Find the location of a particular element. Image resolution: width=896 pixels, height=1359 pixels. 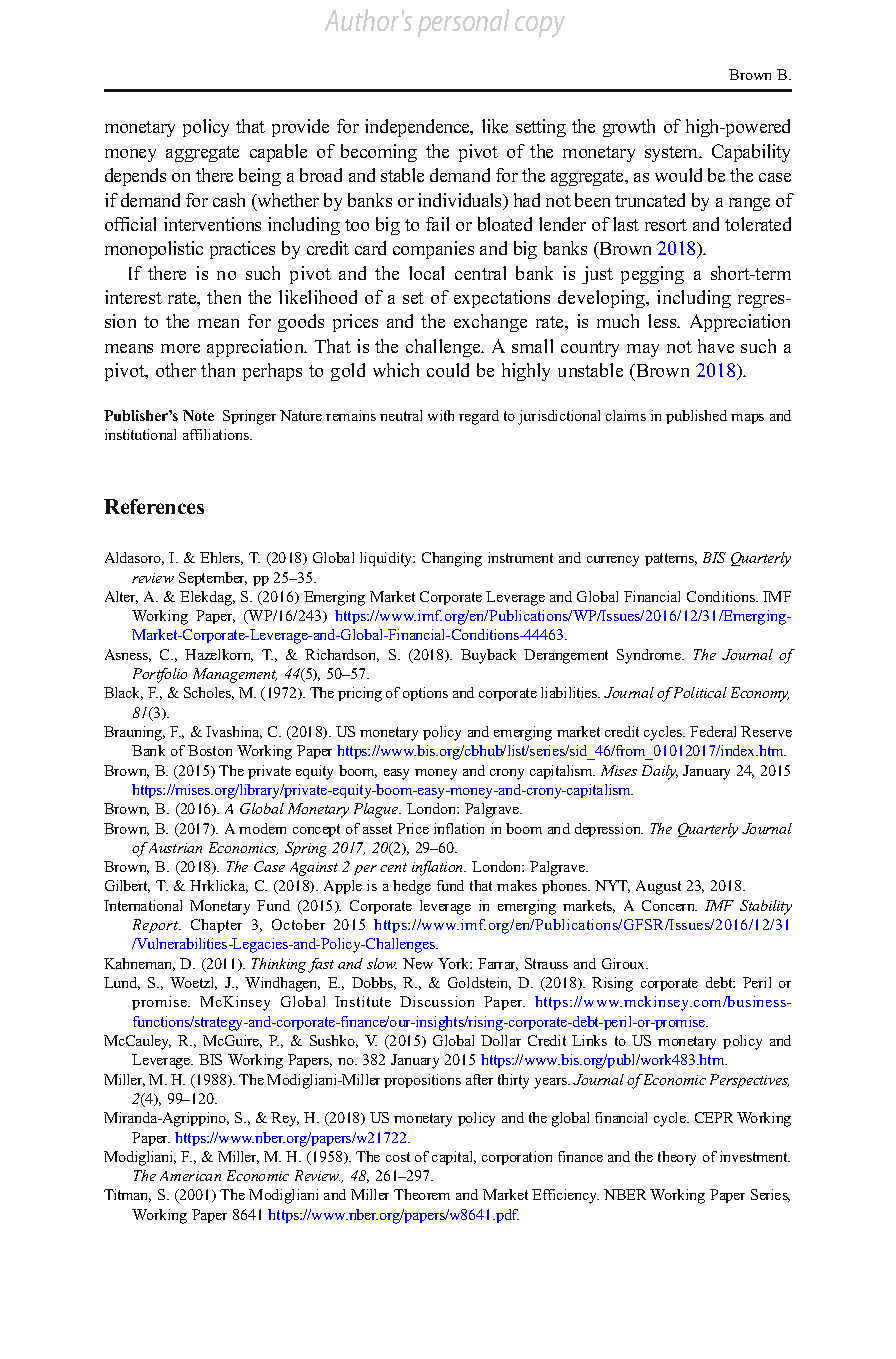

September is located at coordinates (213, 579).
